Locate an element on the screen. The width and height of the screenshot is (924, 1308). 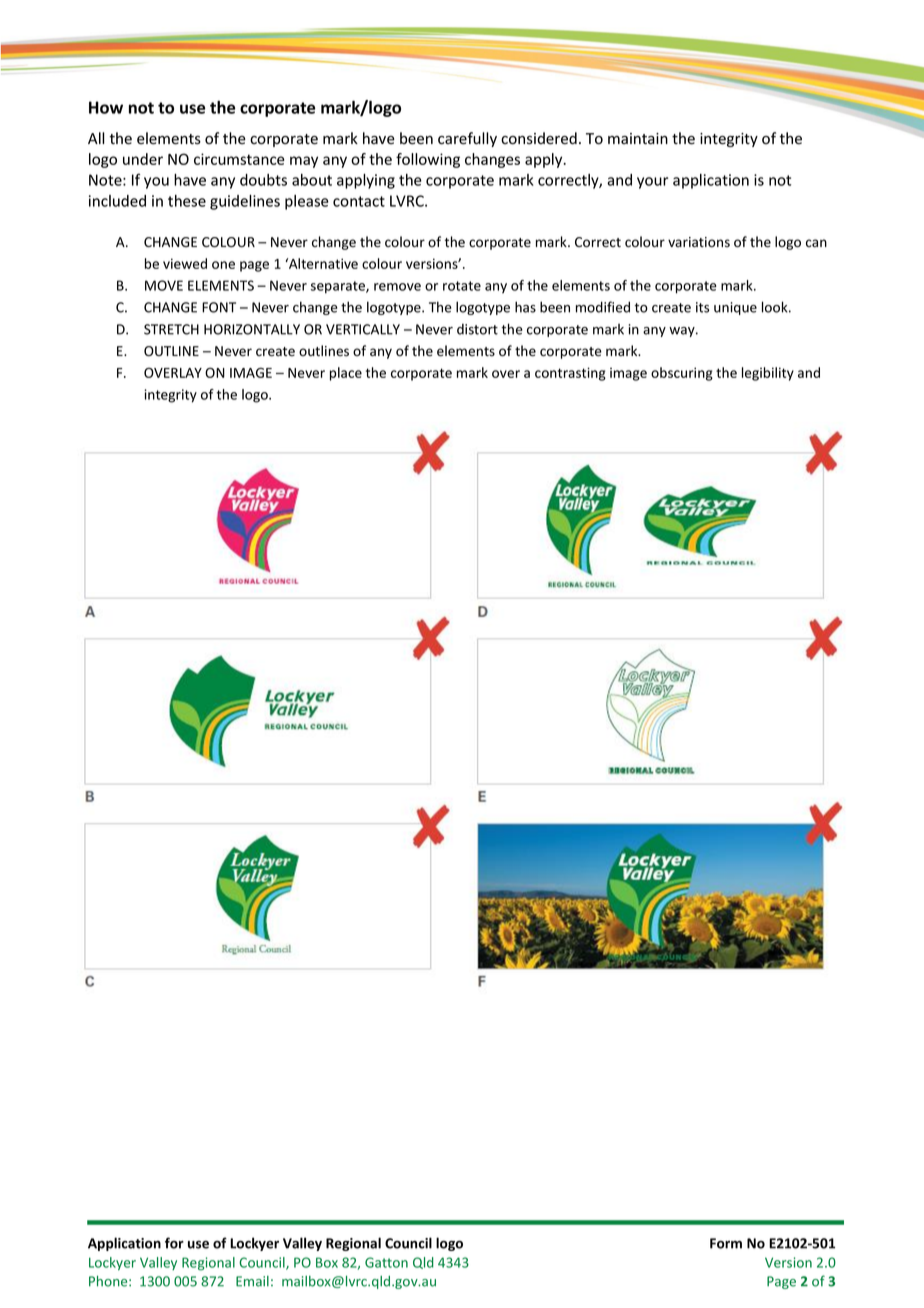
contrasting is located at coordinates (570, 374).
